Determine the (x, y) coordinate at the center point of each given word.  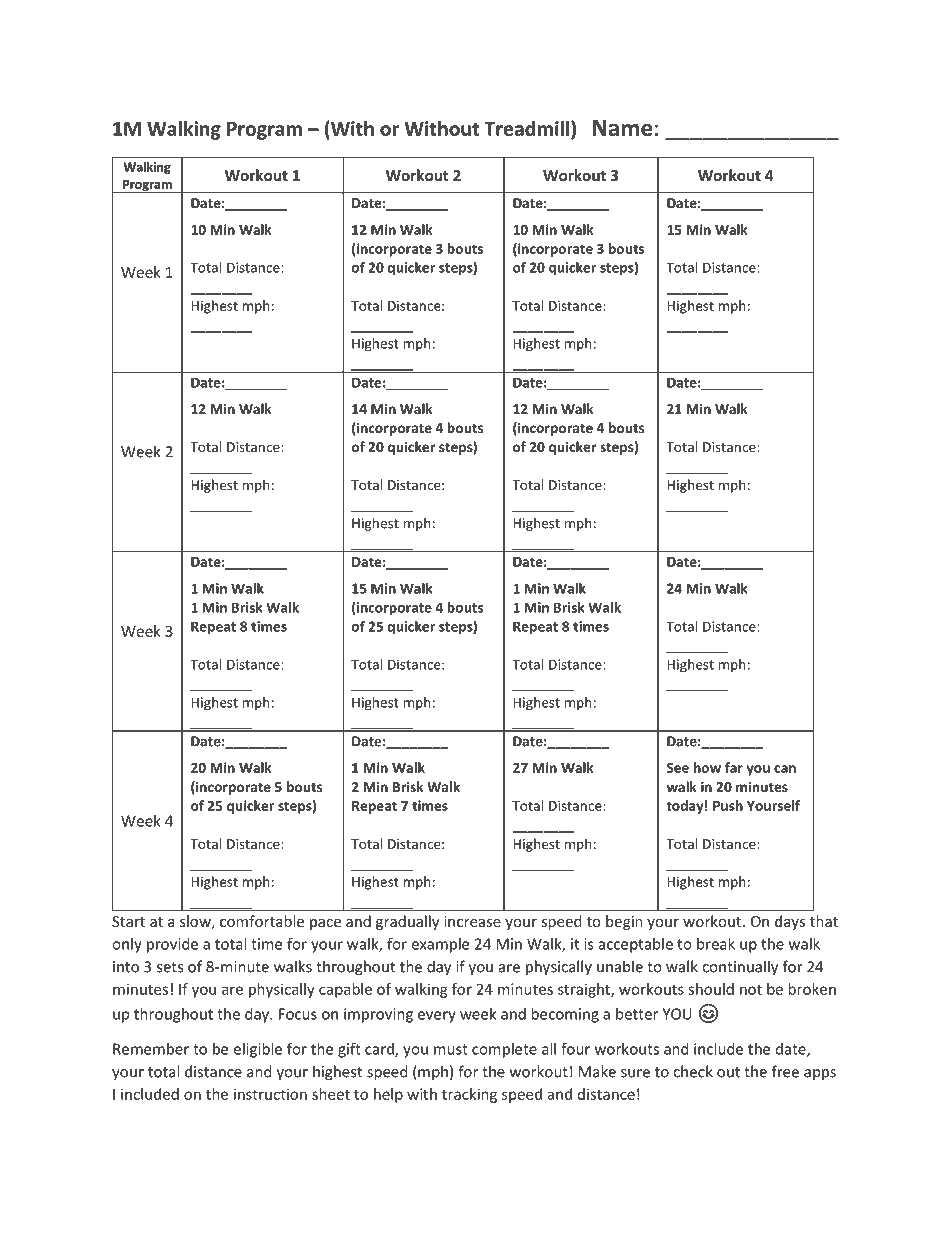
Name (622, 128)
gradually (407, 922)
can (785, 769)
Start (128, 921)
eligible (257, 1050)
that (824, 921)
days (790, 922)
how (707, 767)
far (734, 767)
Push (728, 805)
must (451, 1049)
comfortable (262, 921)
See (678, 768)
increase (472, 921)
